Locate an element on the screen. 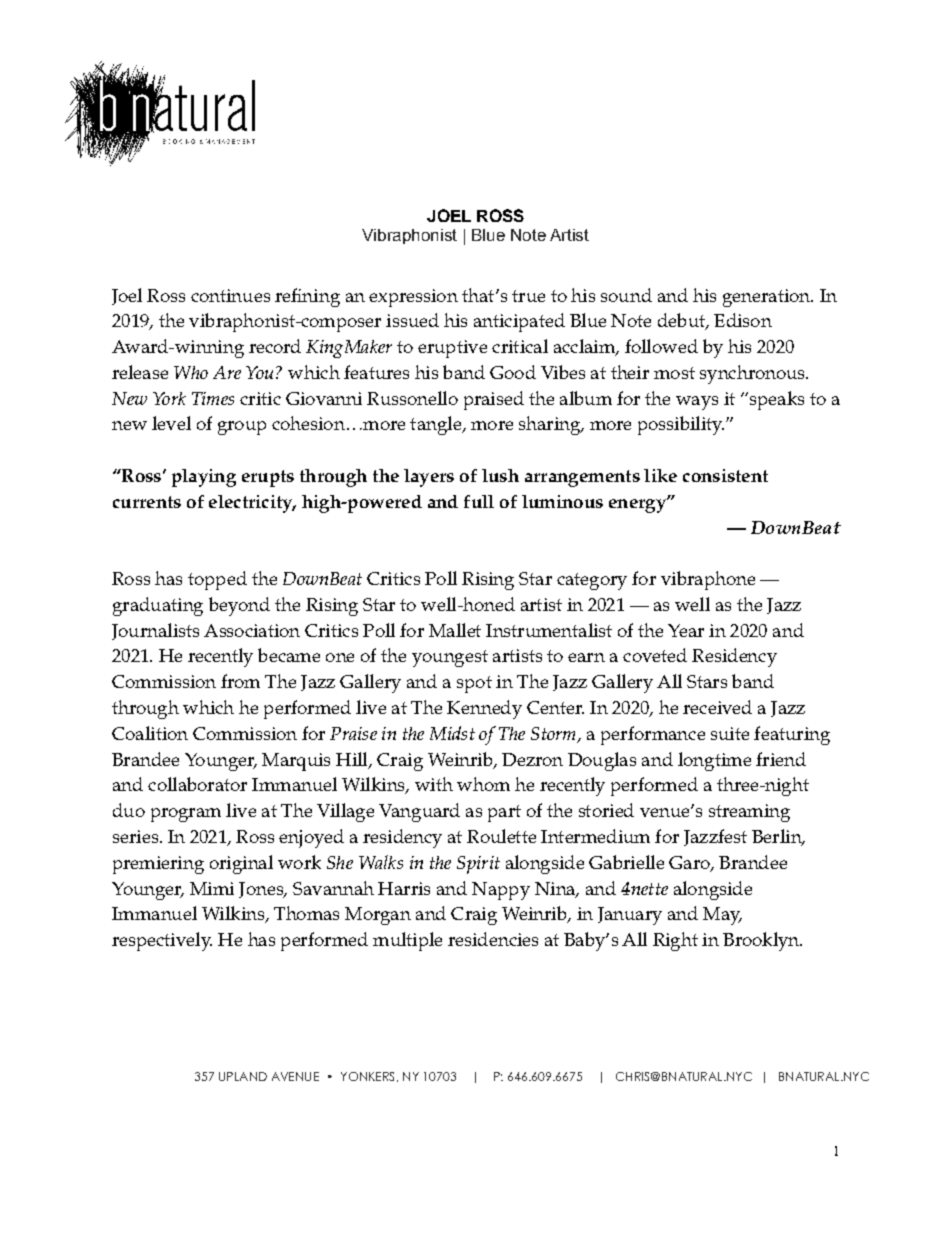  consistent is located at coordinates (725, 475).
